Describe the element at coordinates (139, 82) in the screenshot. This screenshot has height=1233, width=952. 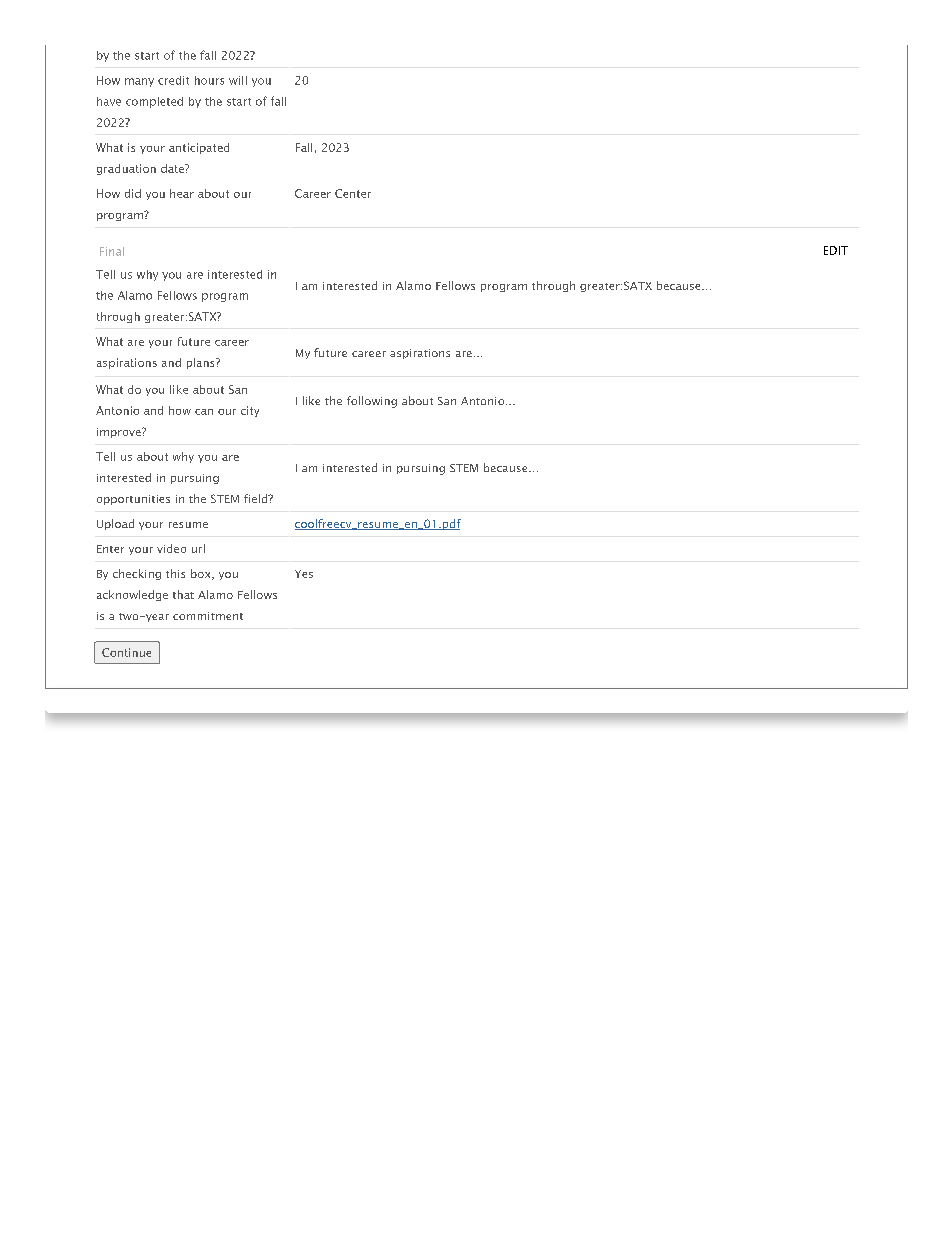
I see `many` at that location.
